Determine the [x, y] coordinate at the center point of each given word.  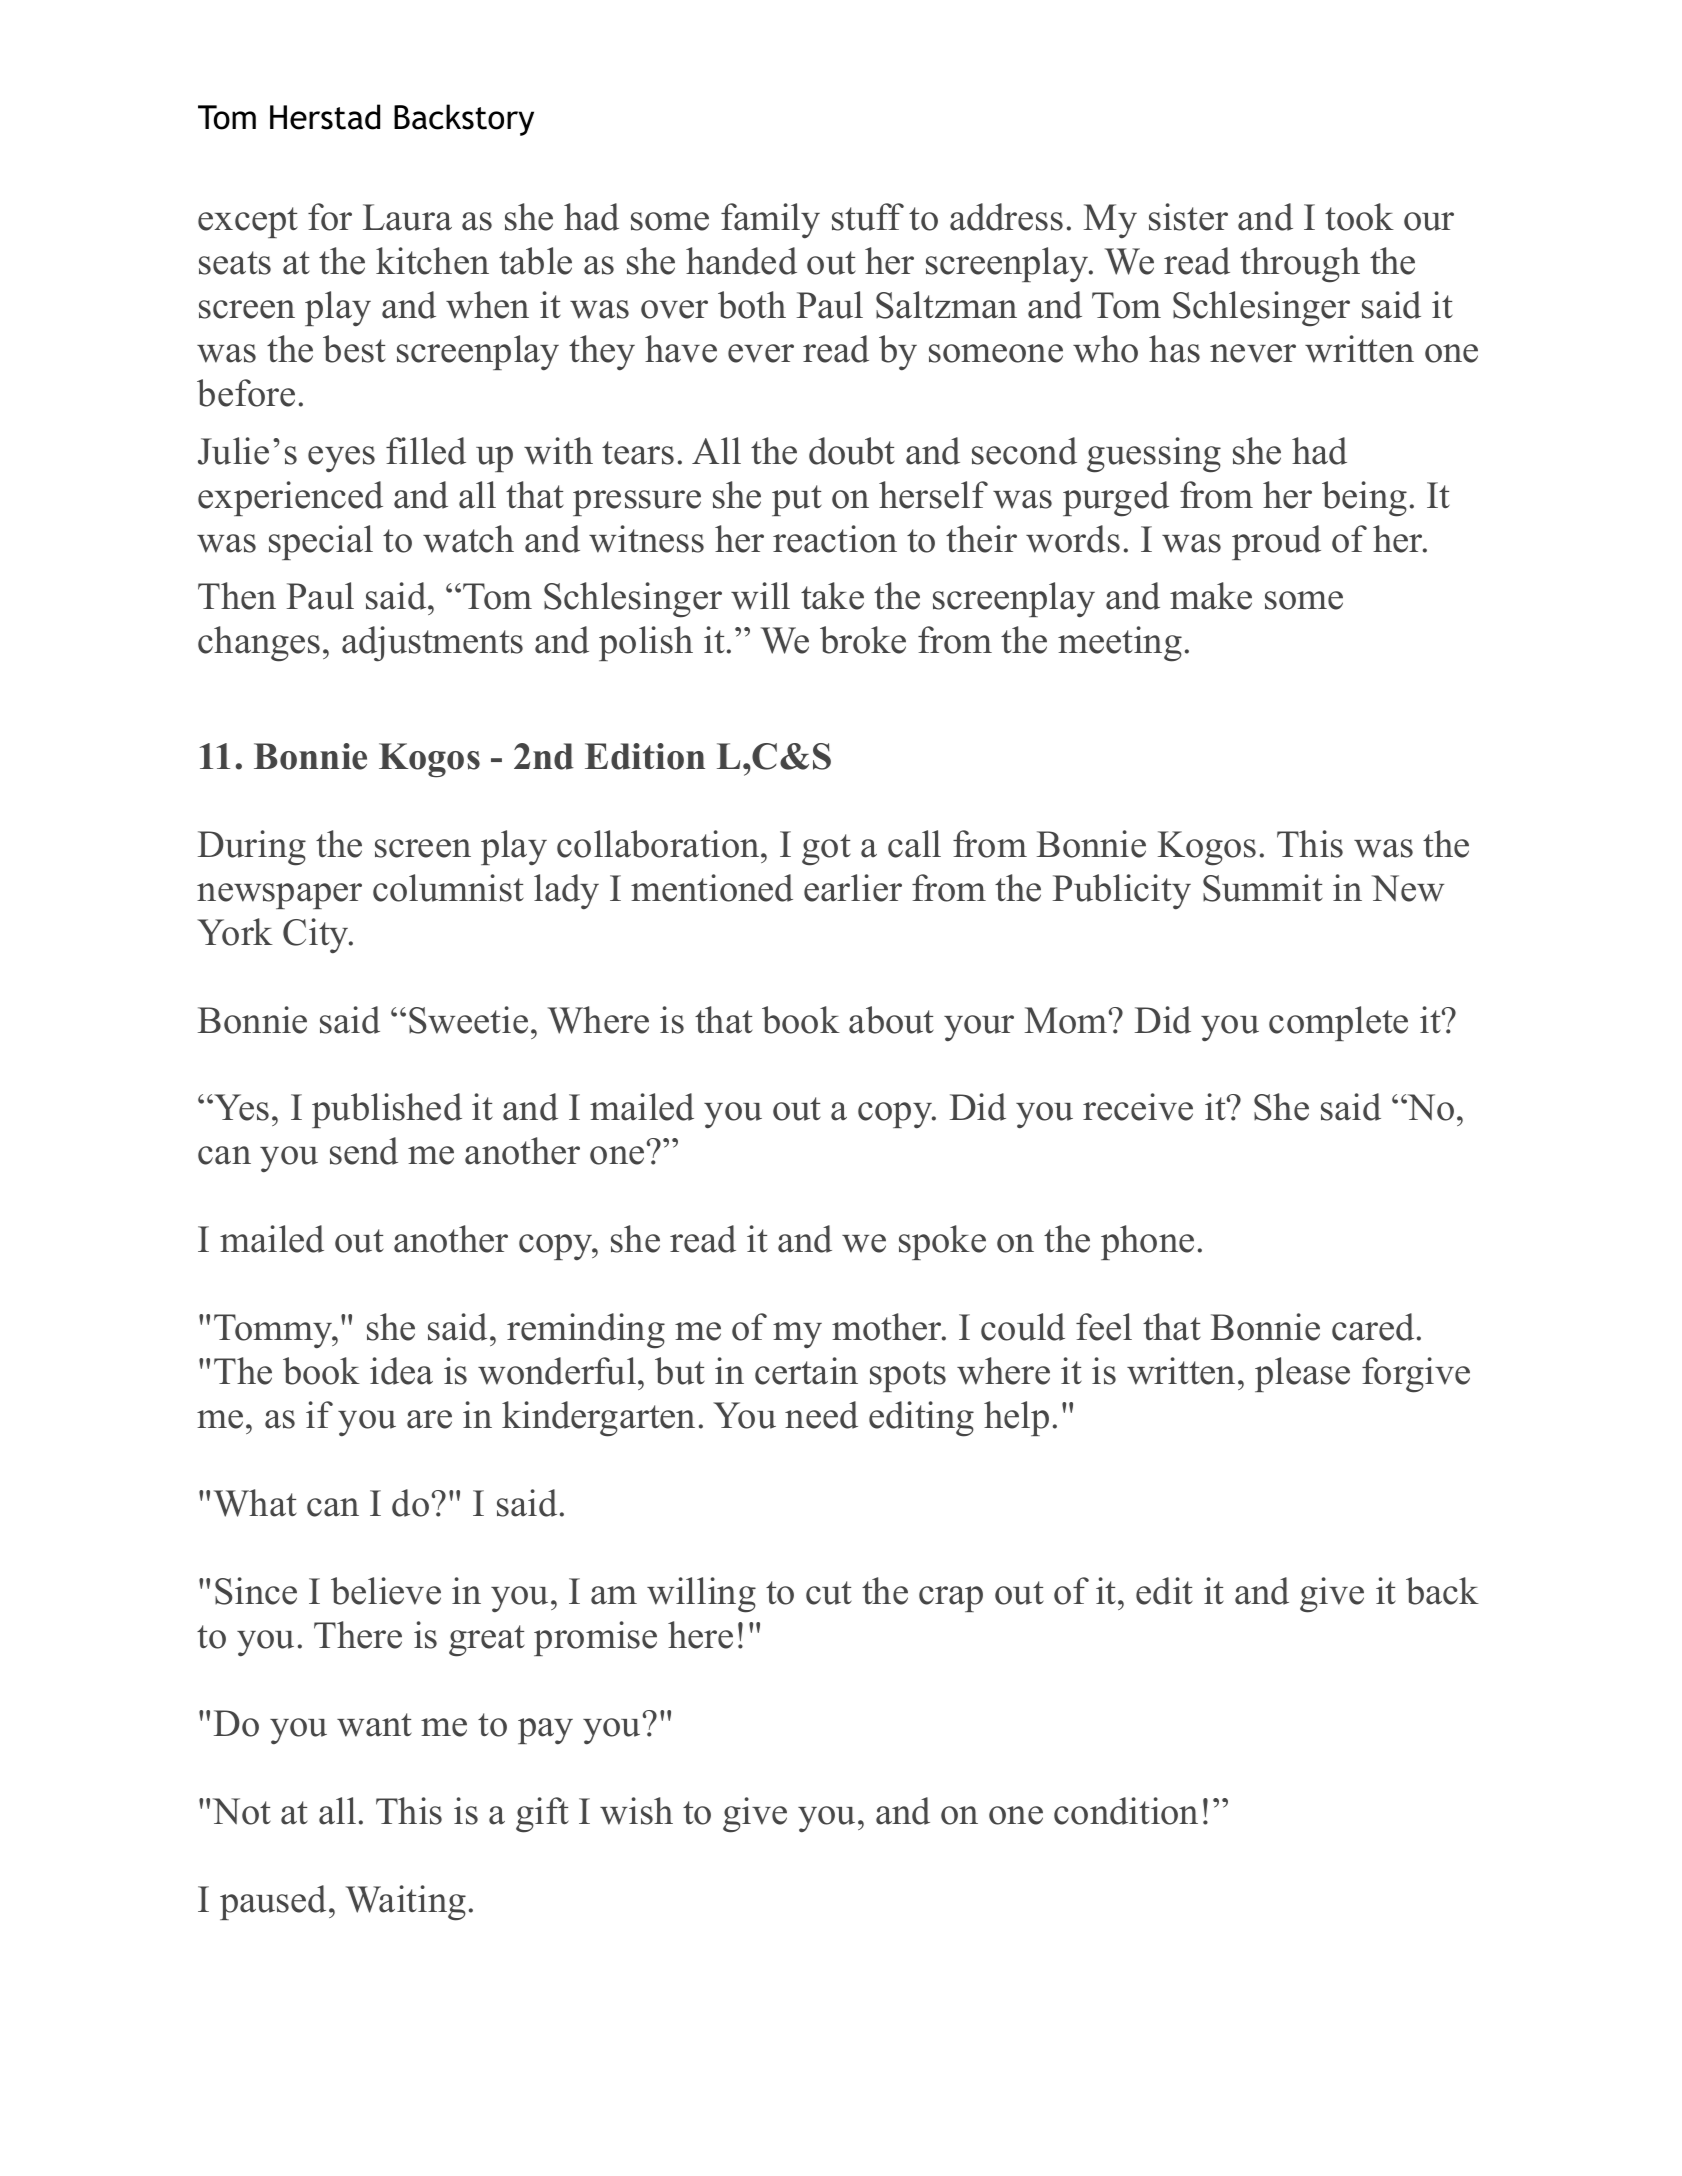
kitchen [432, 261]
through [1300, 265]
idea [401, 1371]
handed [741, 261]
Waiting [406, 1903]
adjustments [432, 644]
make [1211, 596]
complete [1338, 1023]
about [891, 1020]
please [1302, 1374]
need [821, 1415]
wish [636, 1811]
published [387, 1110]
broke [863, 640]
